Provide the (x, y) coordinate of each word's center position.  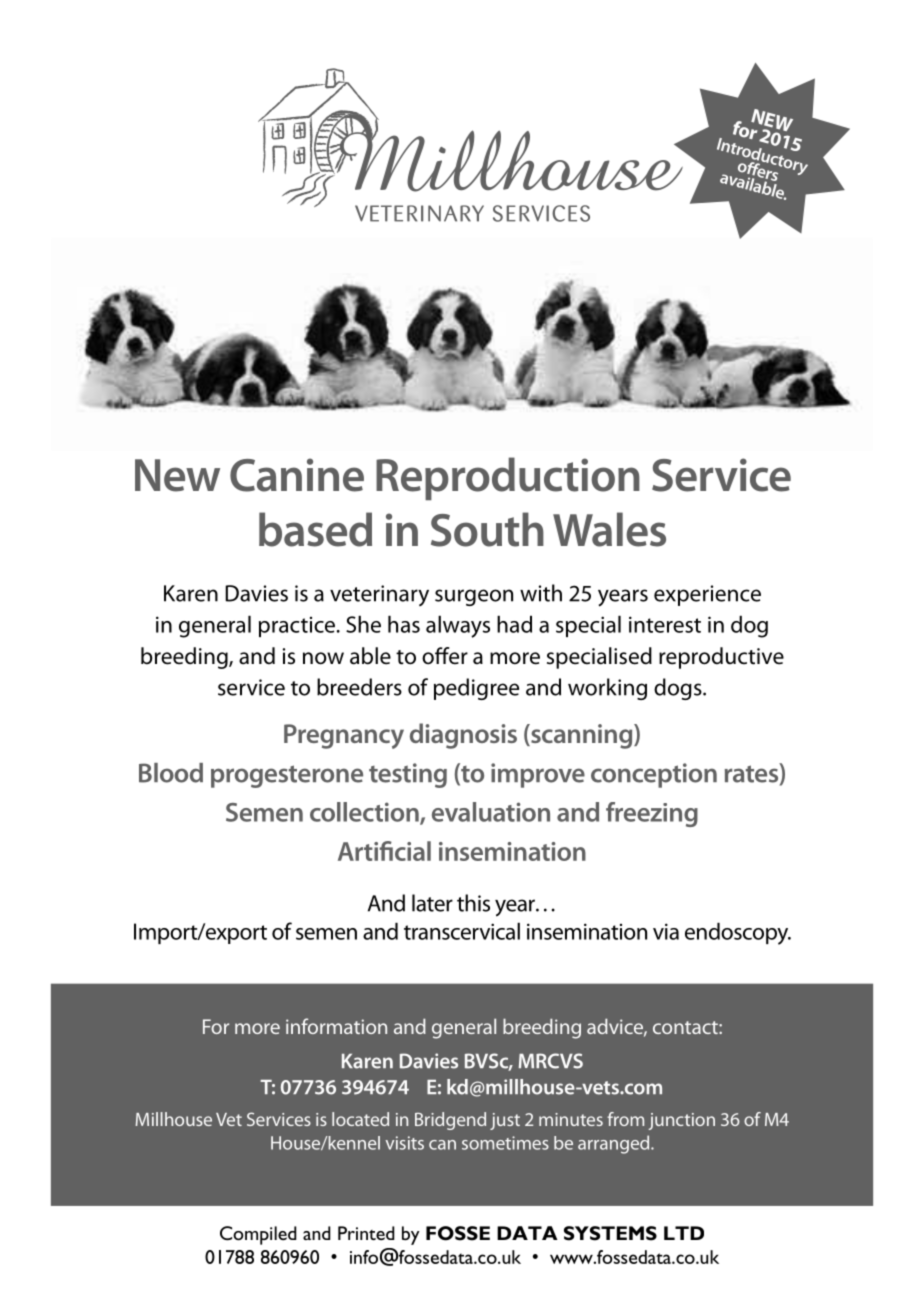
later (432, 903)
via (666, 931)
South (487, 529)
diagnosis (463, 736)
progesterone (287, 776)
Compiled (258, 1235)
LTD (684, 1233)
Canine (297, 475)
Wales (609, 529)
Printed (366, 1233)
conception (654, 775)
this (473, 903)
